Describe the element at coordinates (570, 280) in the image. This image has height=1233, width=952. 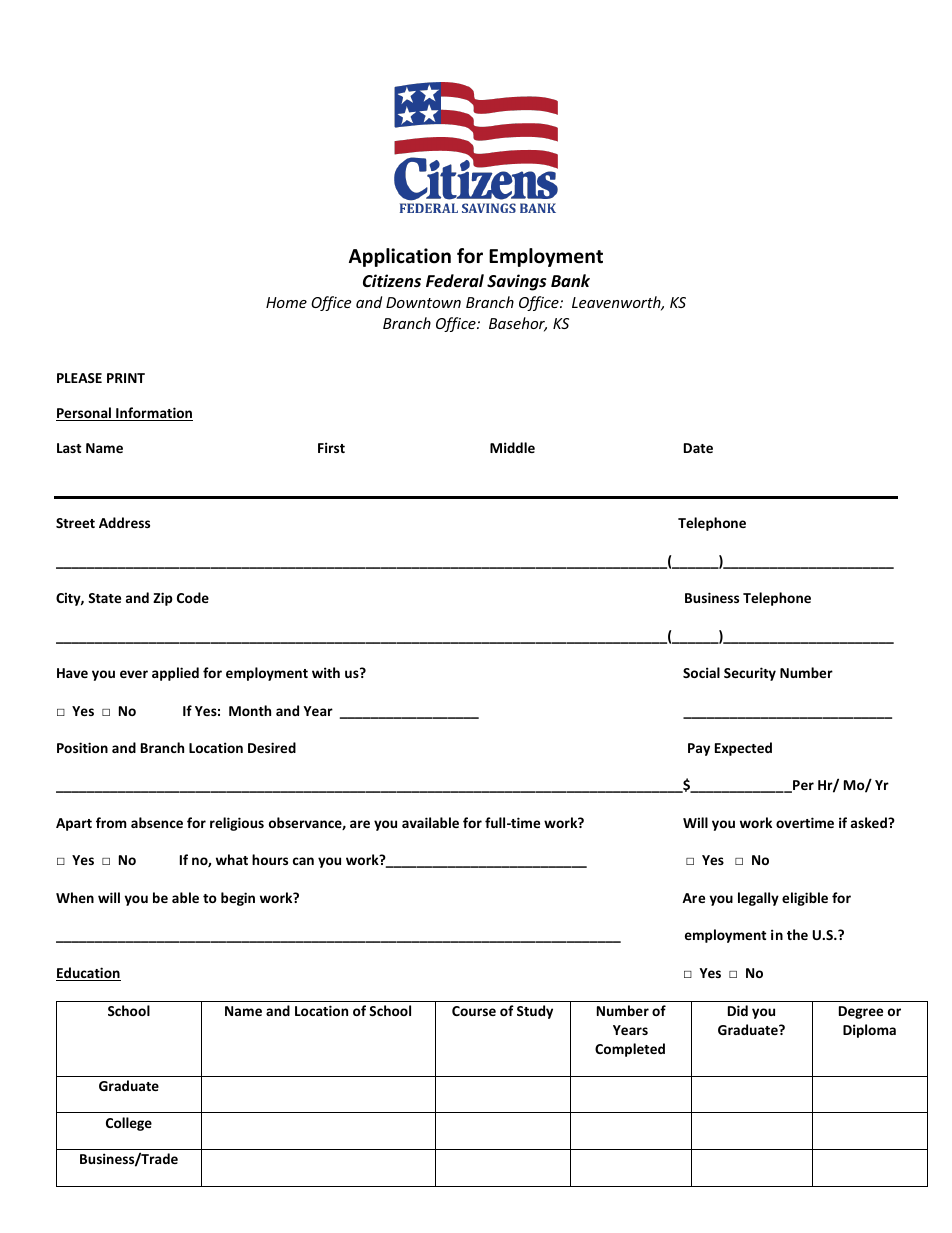
I see `Bank` at that location.
